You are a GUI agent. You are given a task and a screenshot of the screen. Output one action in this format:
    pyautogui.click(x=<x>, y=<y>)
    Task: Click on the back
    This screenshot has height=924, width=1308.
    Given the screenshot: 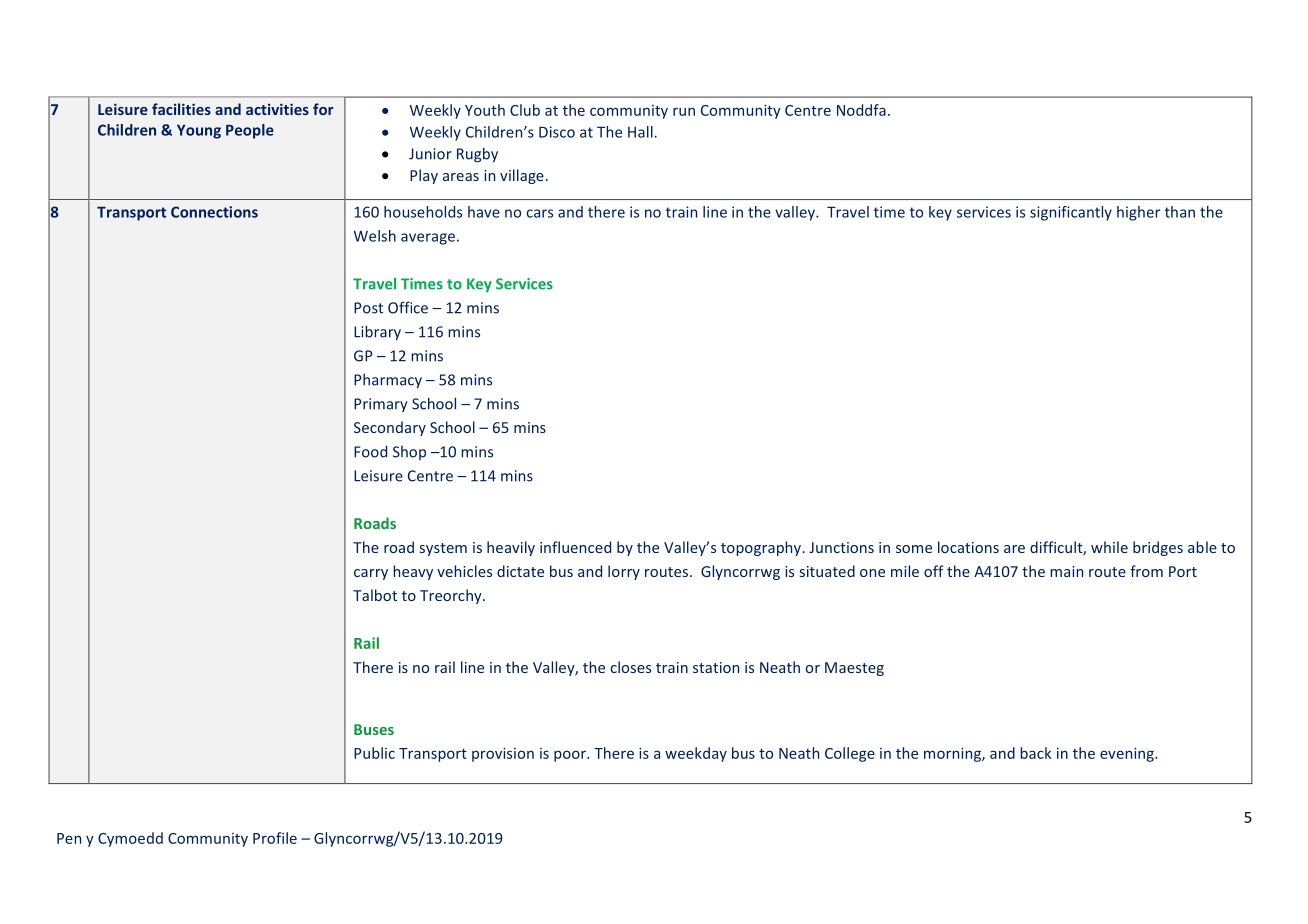 What is the action you would take?
    pyautogui.click(x=1036, y=753)
